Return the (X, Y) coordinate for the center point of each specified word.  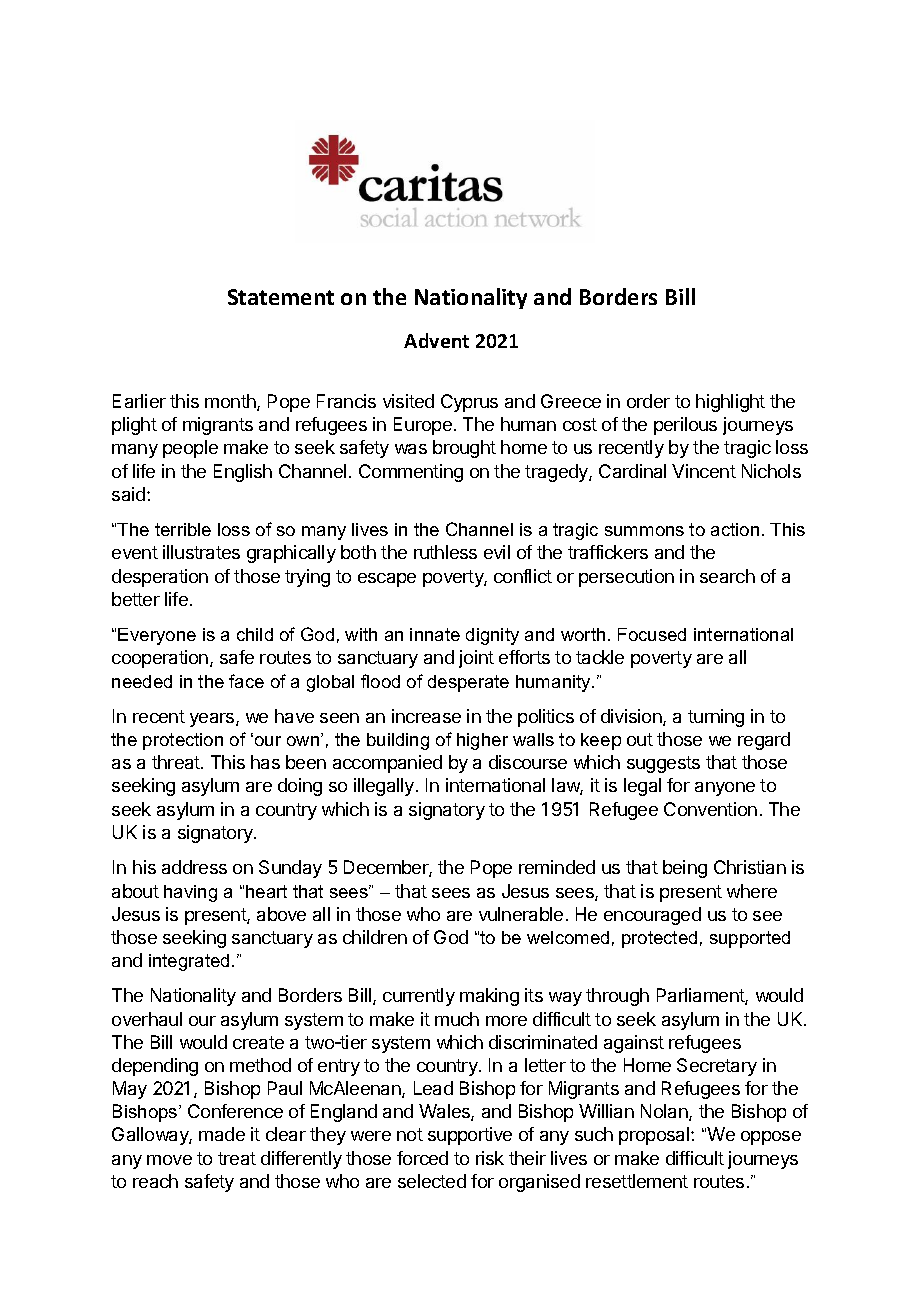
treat (237, 1158)
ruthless (445, 552)
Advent (436, 340)
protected (659, 939)
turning (716, 718)
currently (419, 997)
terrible (183, 529)
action (735, 529)
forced (422, 1158)
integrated (189, 962)
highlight (730, 403)
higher (482, 741)
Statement (281, 297)
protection (183, 741)
